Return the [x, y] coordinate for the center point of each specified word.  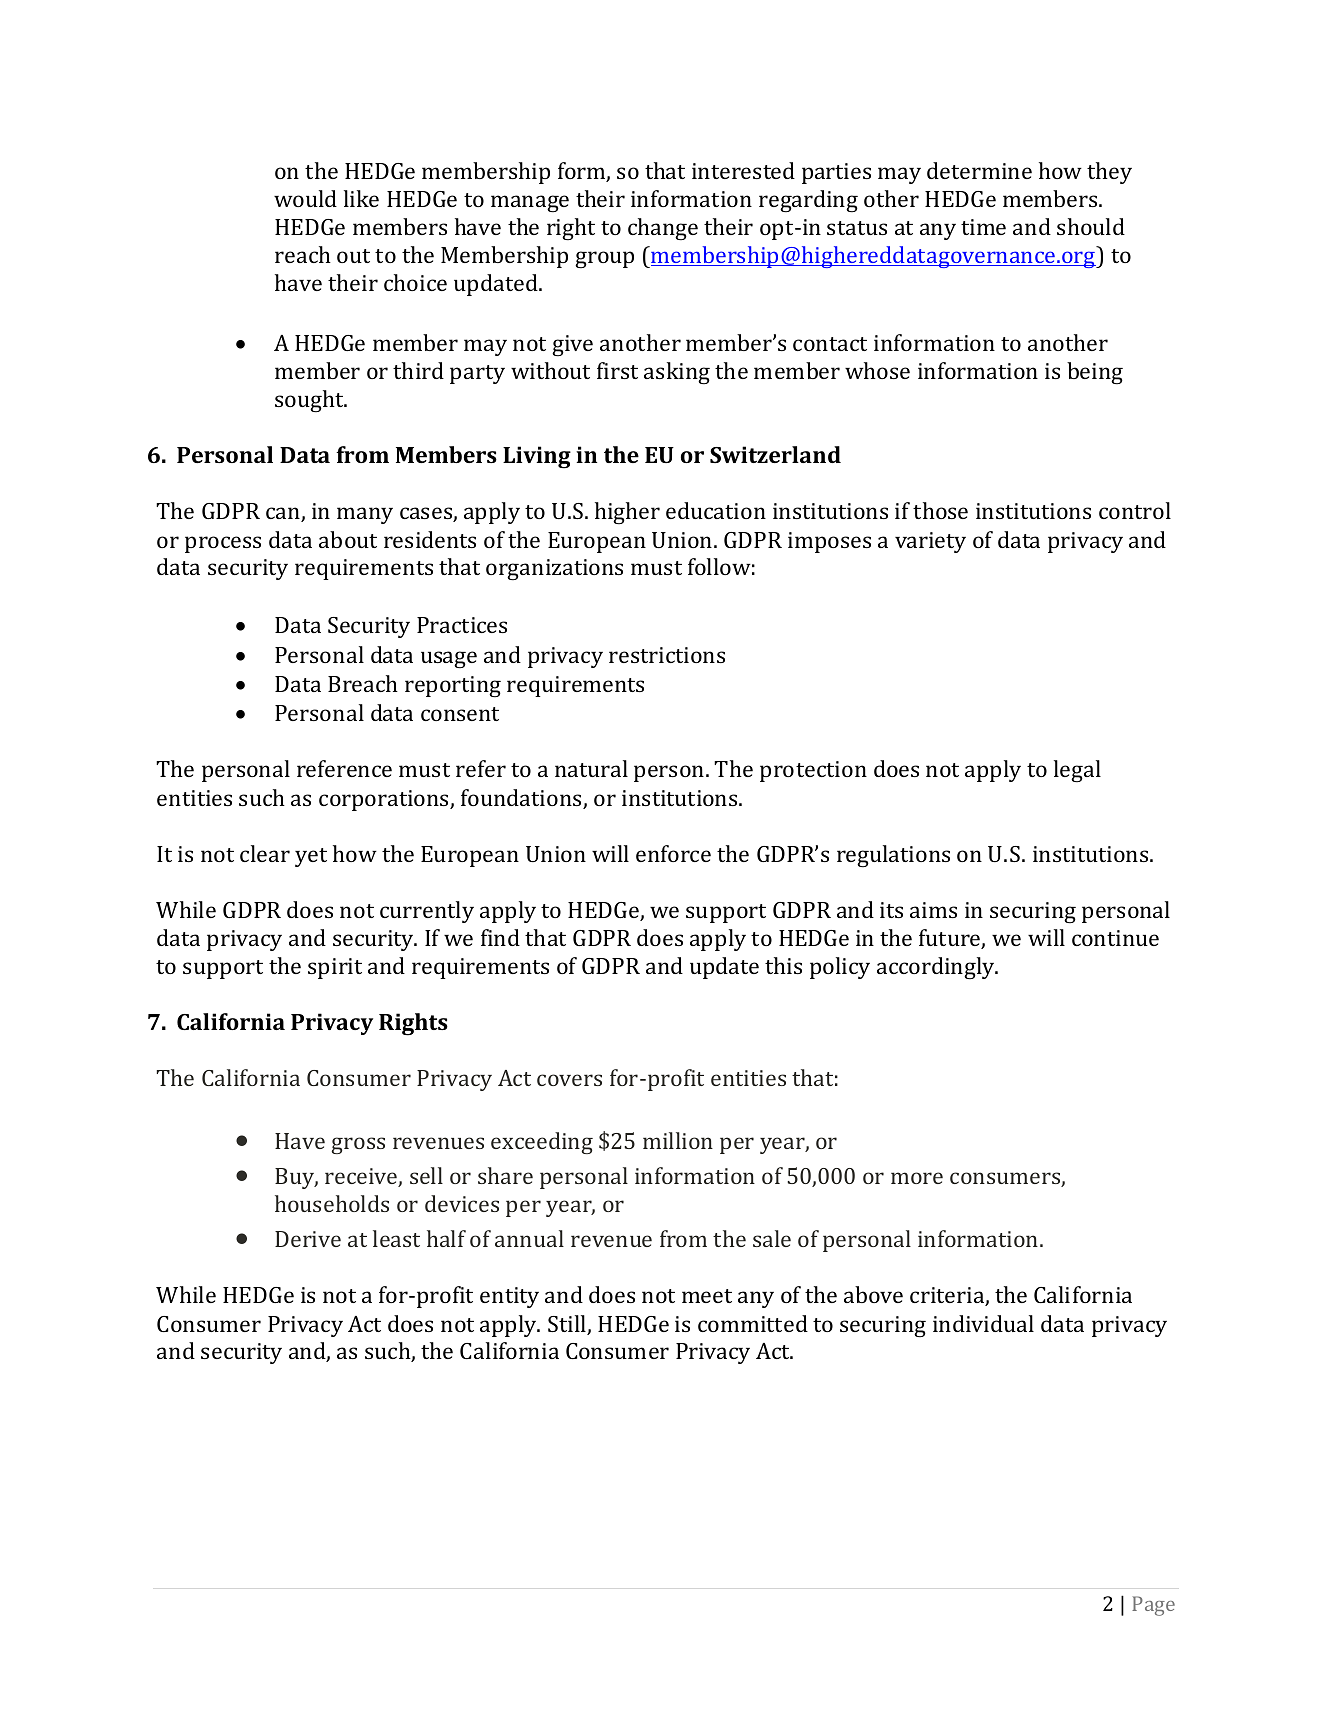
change [663, 229]
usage [449, 659]
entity [509, 1297]
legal [1077, 771]
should [1091, 226]
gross [358, 1145]
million [678, 1140]
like [361, 198]
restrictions [667, 655]
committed [753, 1323]
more [917, 1178]
